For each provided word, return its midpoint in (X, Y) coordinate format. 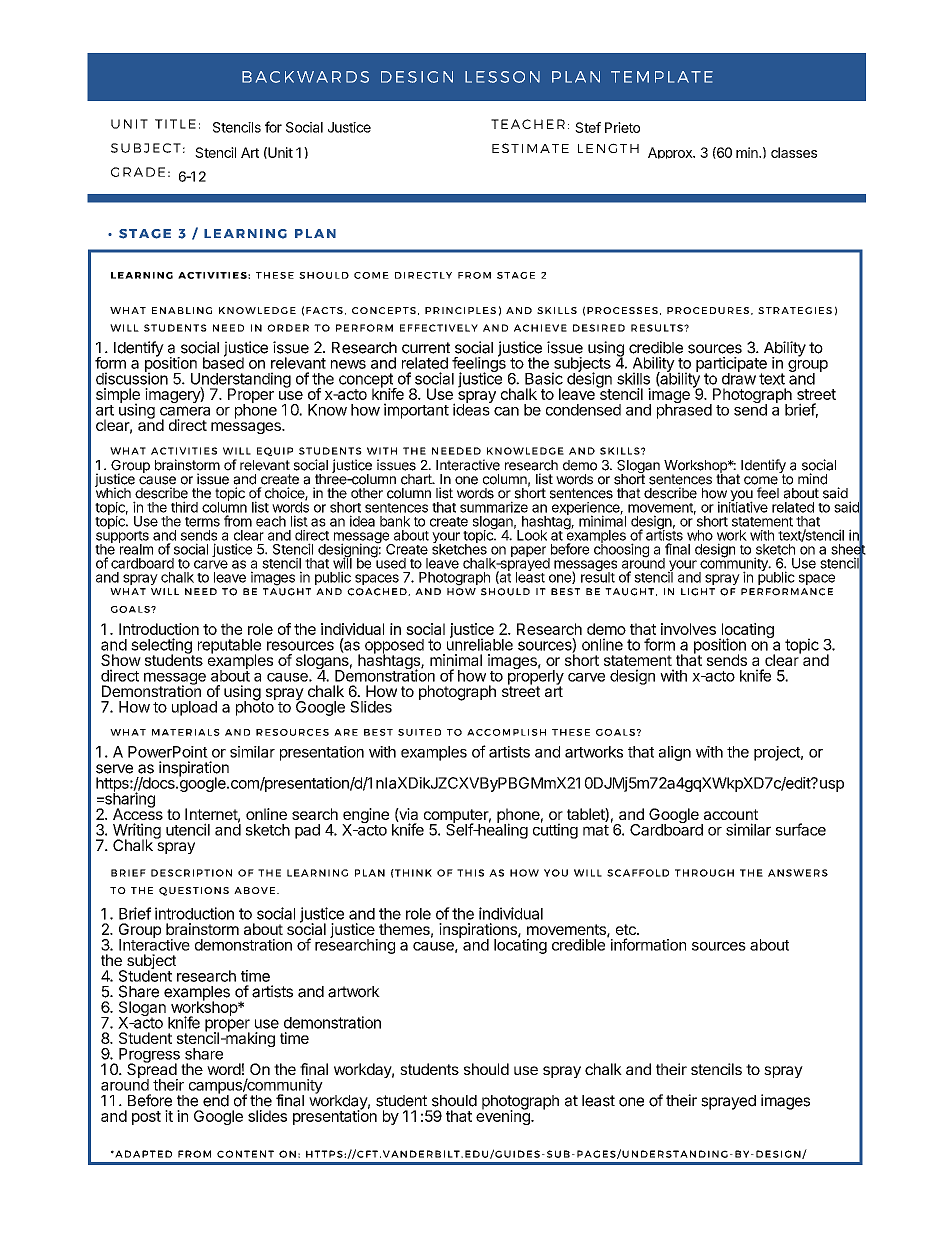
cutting (555, 830)
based (223, 362)
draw (739, 378)
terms (202, 522)
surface (801, 829)
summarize (494, 507)
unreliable (480, 644)
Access (138, 813)
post (146, 1118)
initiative (743, 506)
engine (365, 817)
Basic (544, 378)
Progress (149, 1056)
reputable (229, 647)
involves (688, 629)
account (731, 814)
